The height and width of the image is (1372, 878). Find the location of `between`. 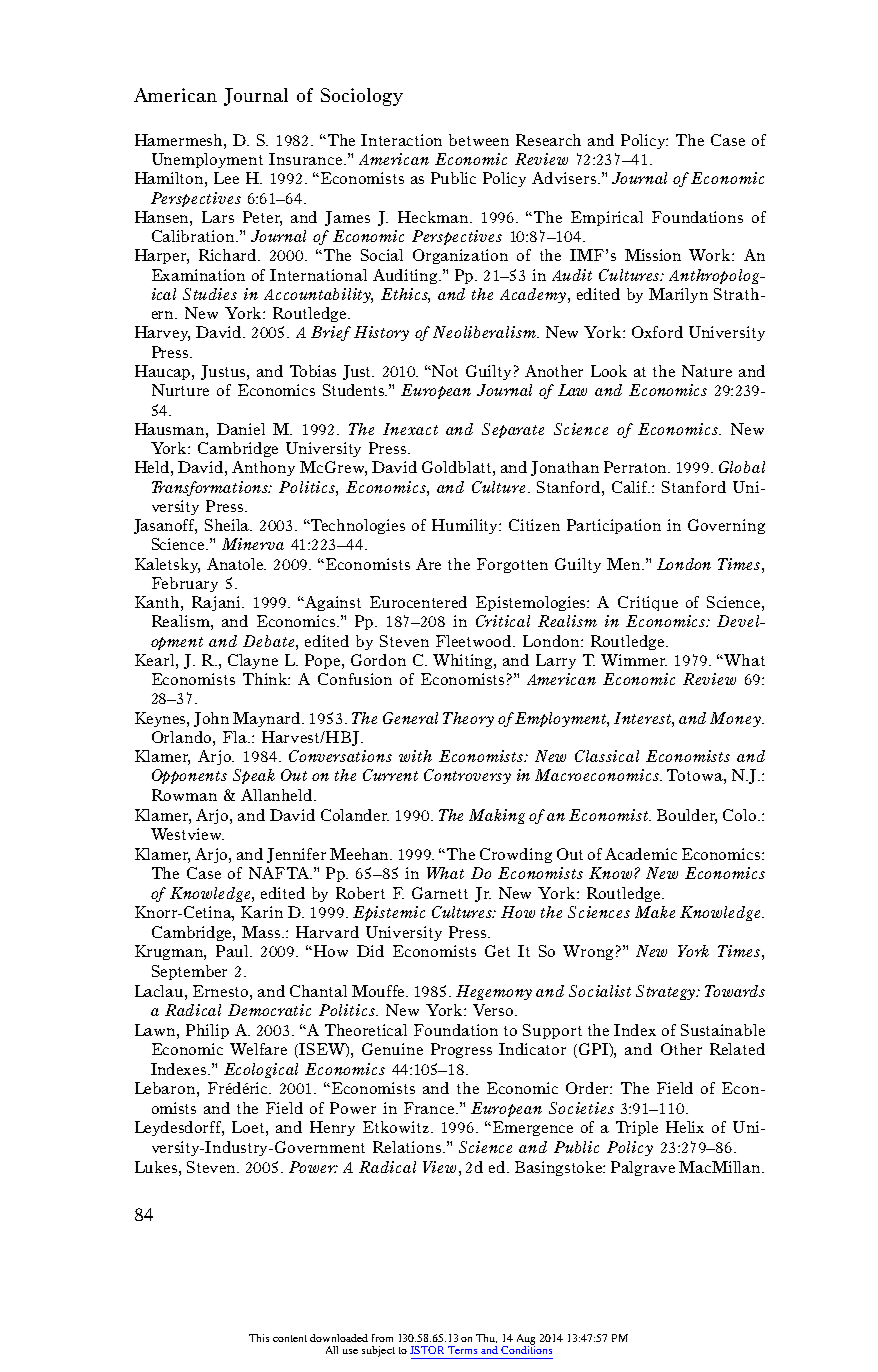

between is located at coordinates (479, 140).
